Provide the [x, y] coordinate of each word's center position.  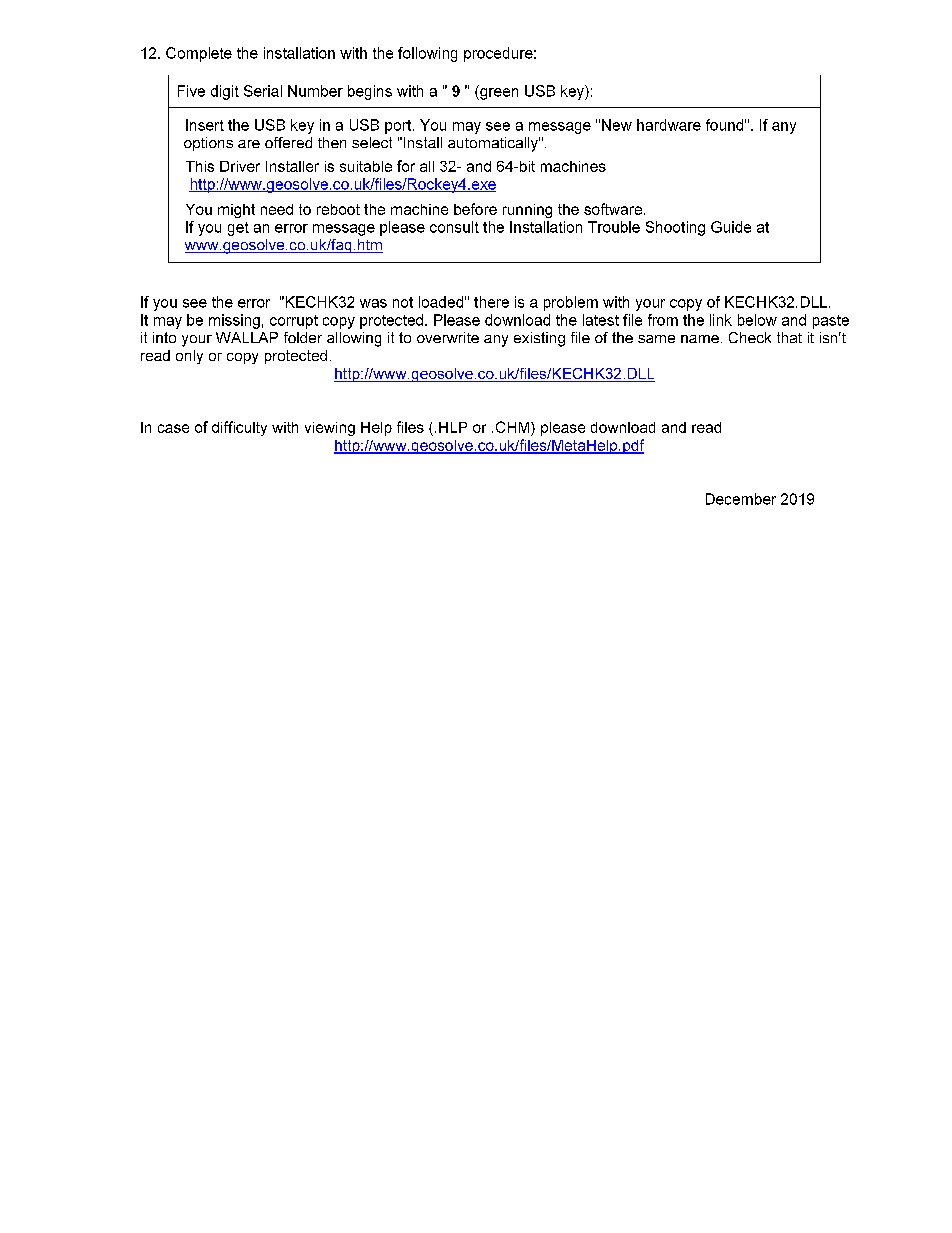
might [236, 211]
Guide [731, 227]
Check [750, 337]
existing [539, 339]
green [498, 94]
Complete [199, 54]
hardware [669, 125]
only [189, 357]
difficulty [239, 428]
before [475, 209]
